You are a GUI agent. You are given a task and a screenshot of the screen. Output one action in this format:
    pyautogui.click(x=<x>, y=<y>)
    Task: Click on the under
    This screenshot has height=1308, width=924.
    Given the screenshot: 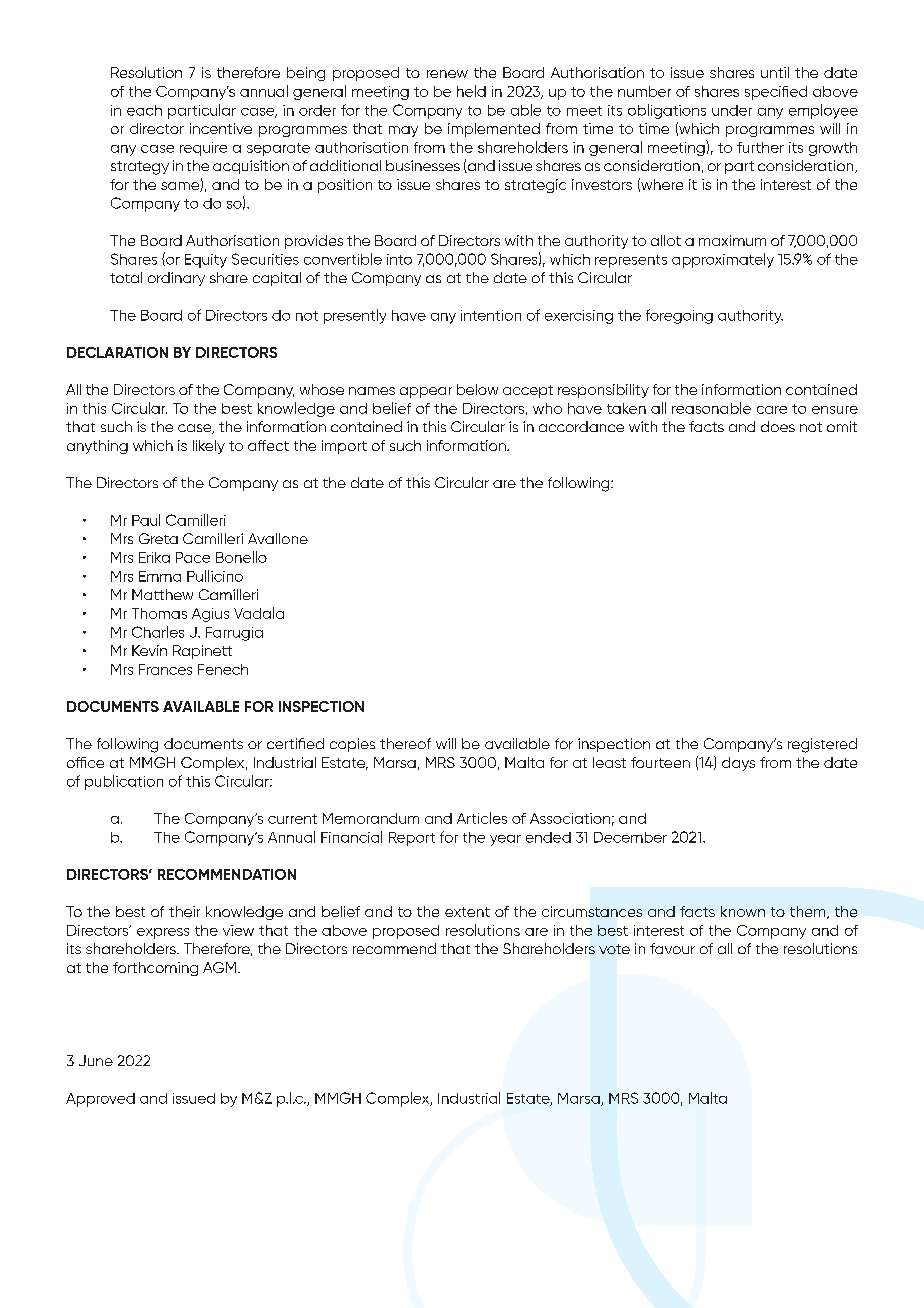 What is the action you would take?
    pyautogui.click(x=732, y=110)
